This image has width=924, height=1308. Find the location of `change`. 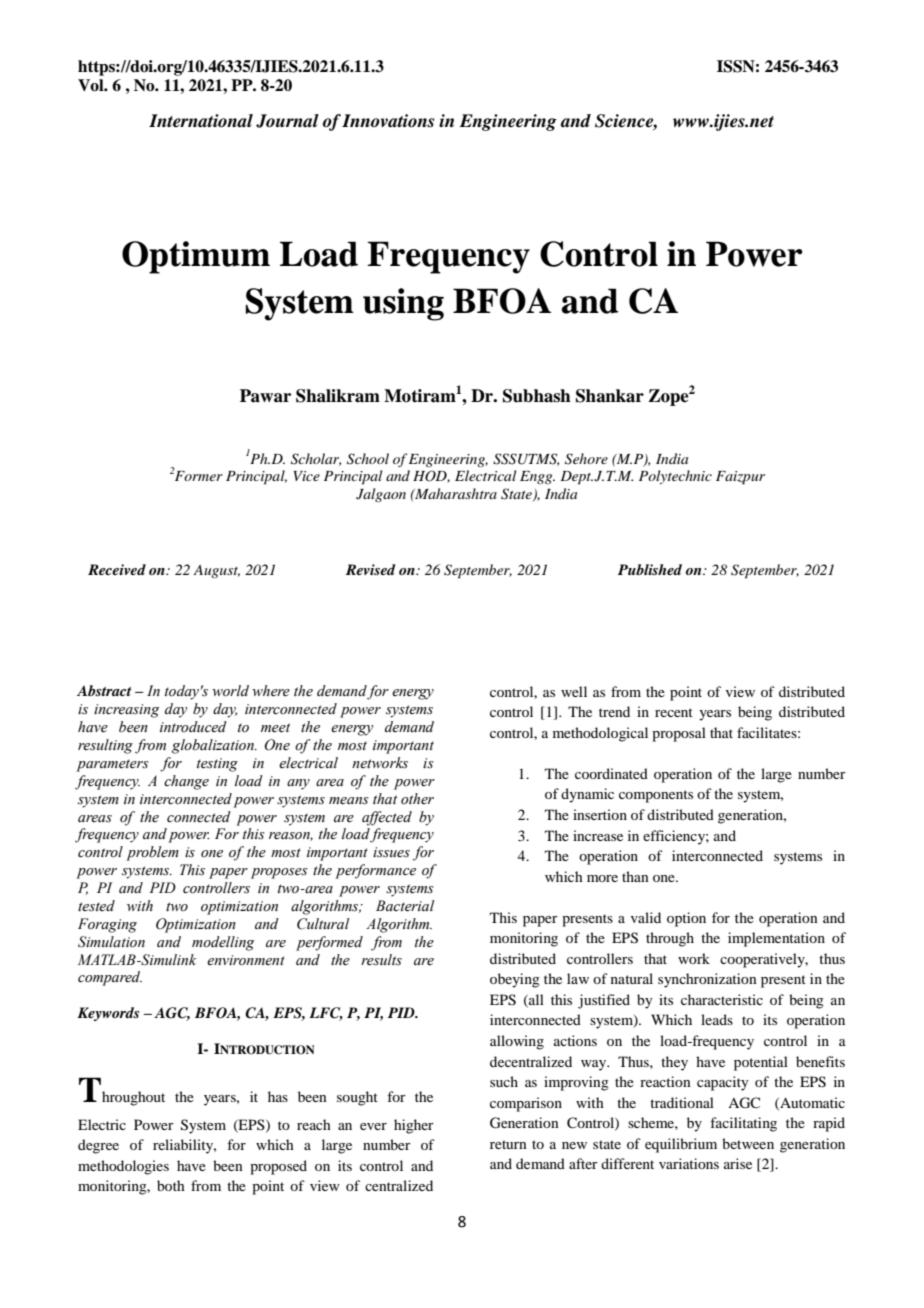

change is located at coordinates (186, 782).
